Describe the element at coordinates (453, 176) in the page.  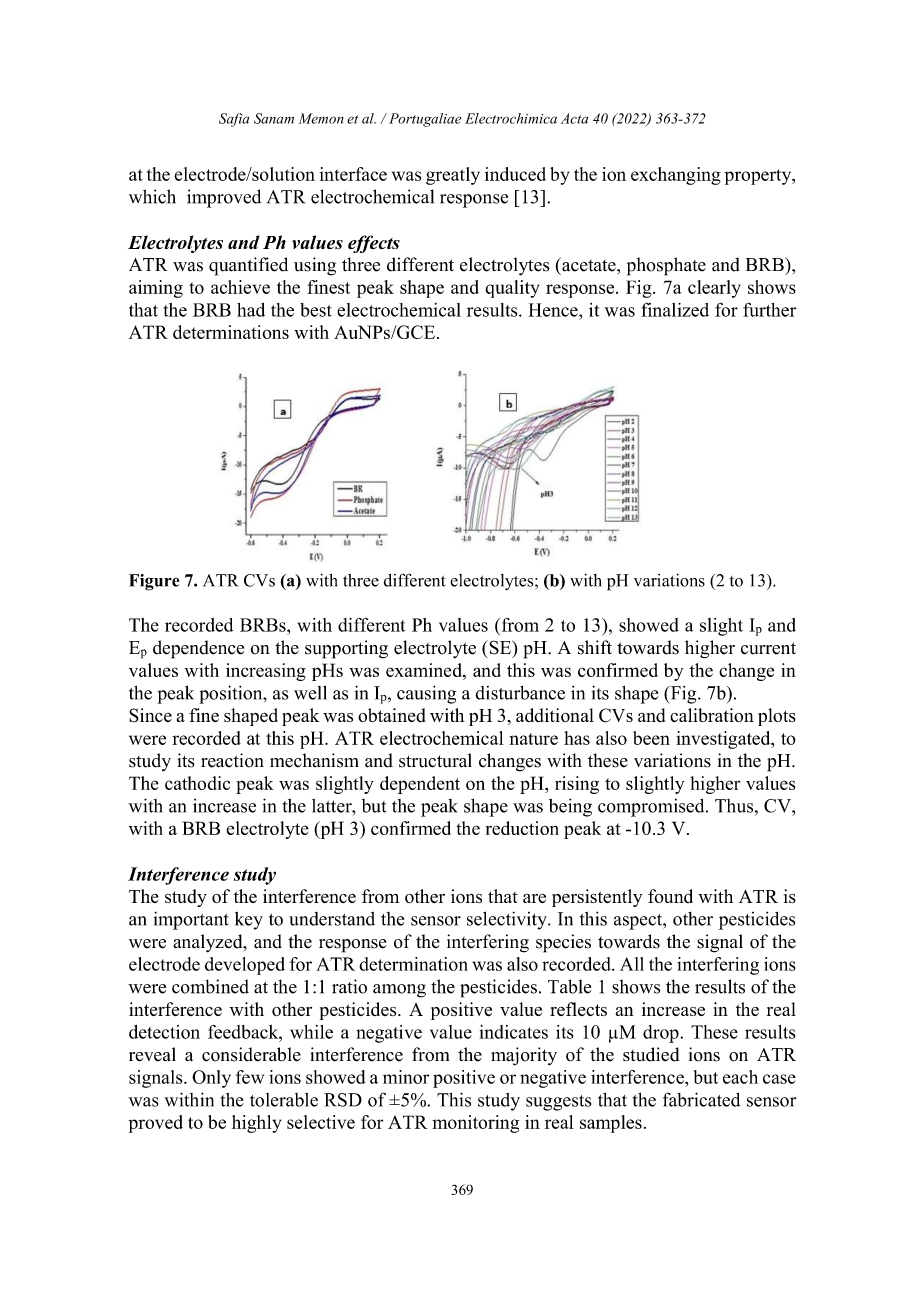
I see `greatly` at that location.
